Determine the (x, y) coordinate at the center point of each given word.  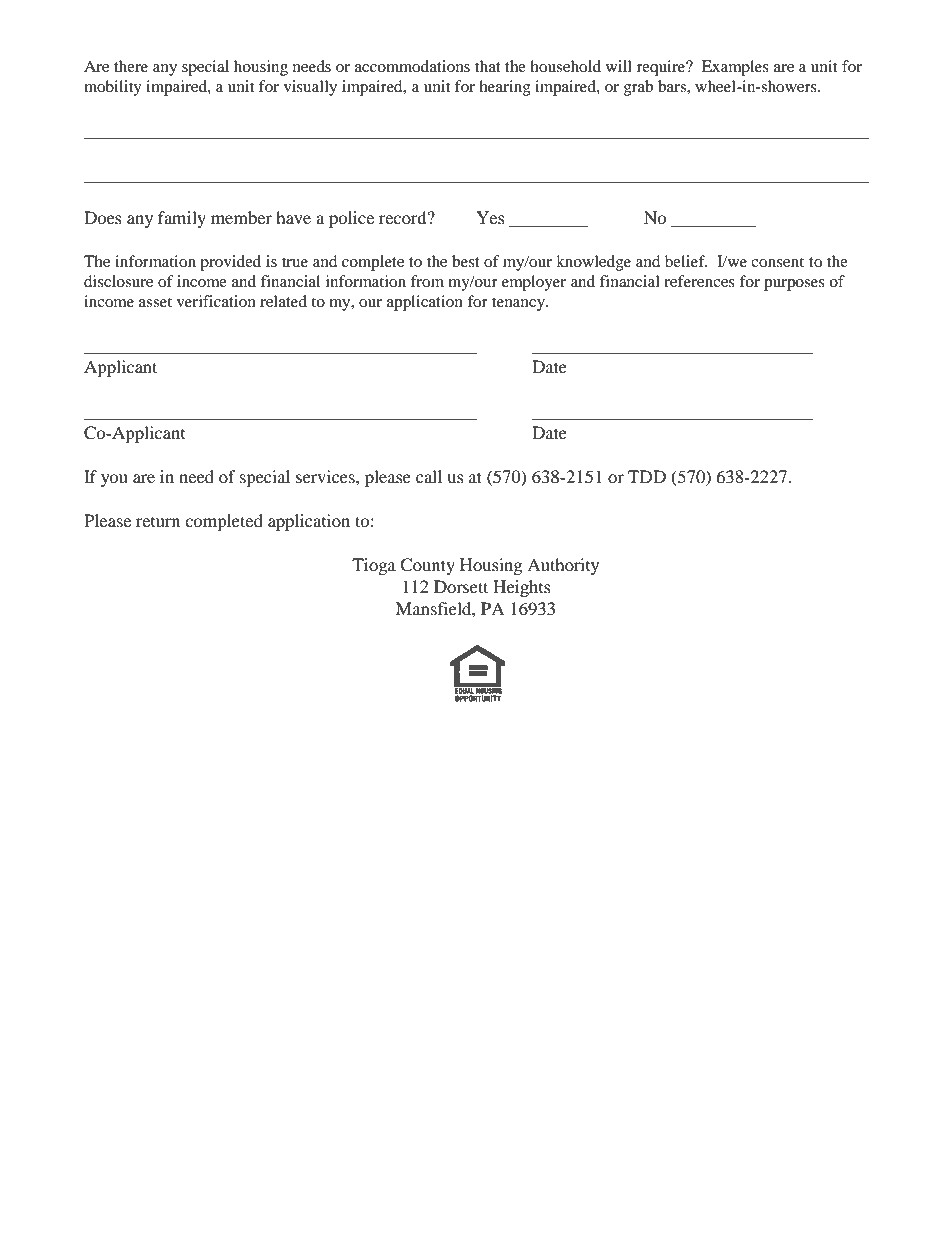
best (466, 261)
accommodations (412, 66)
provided (230, 263)
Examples (735, 68)
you (114, 480)
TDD (647, 476)
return (158, 522)
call (429, 476)
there (131, 66)
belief (686, 261)
